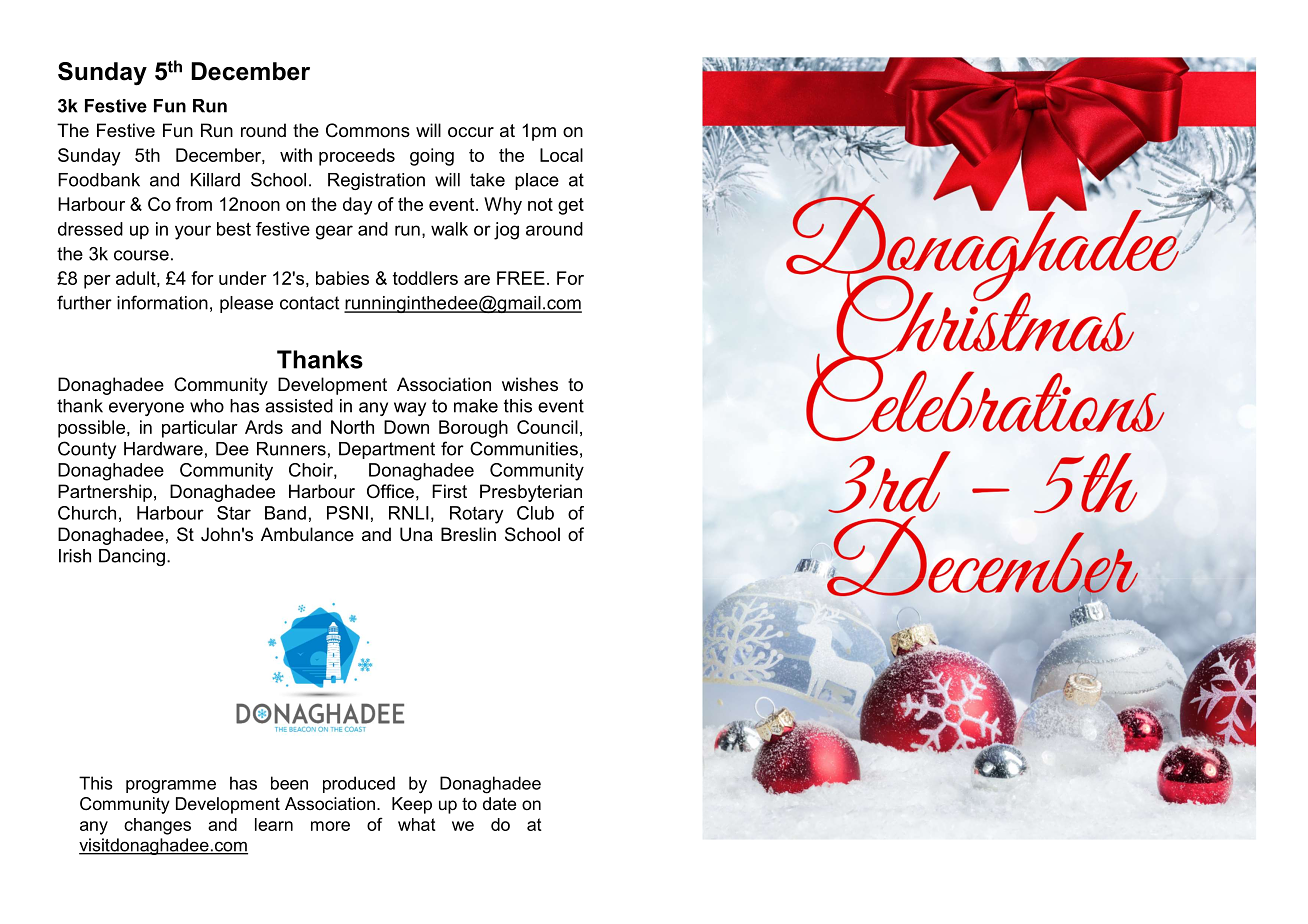  I want to click on date, so click(499, 803).
